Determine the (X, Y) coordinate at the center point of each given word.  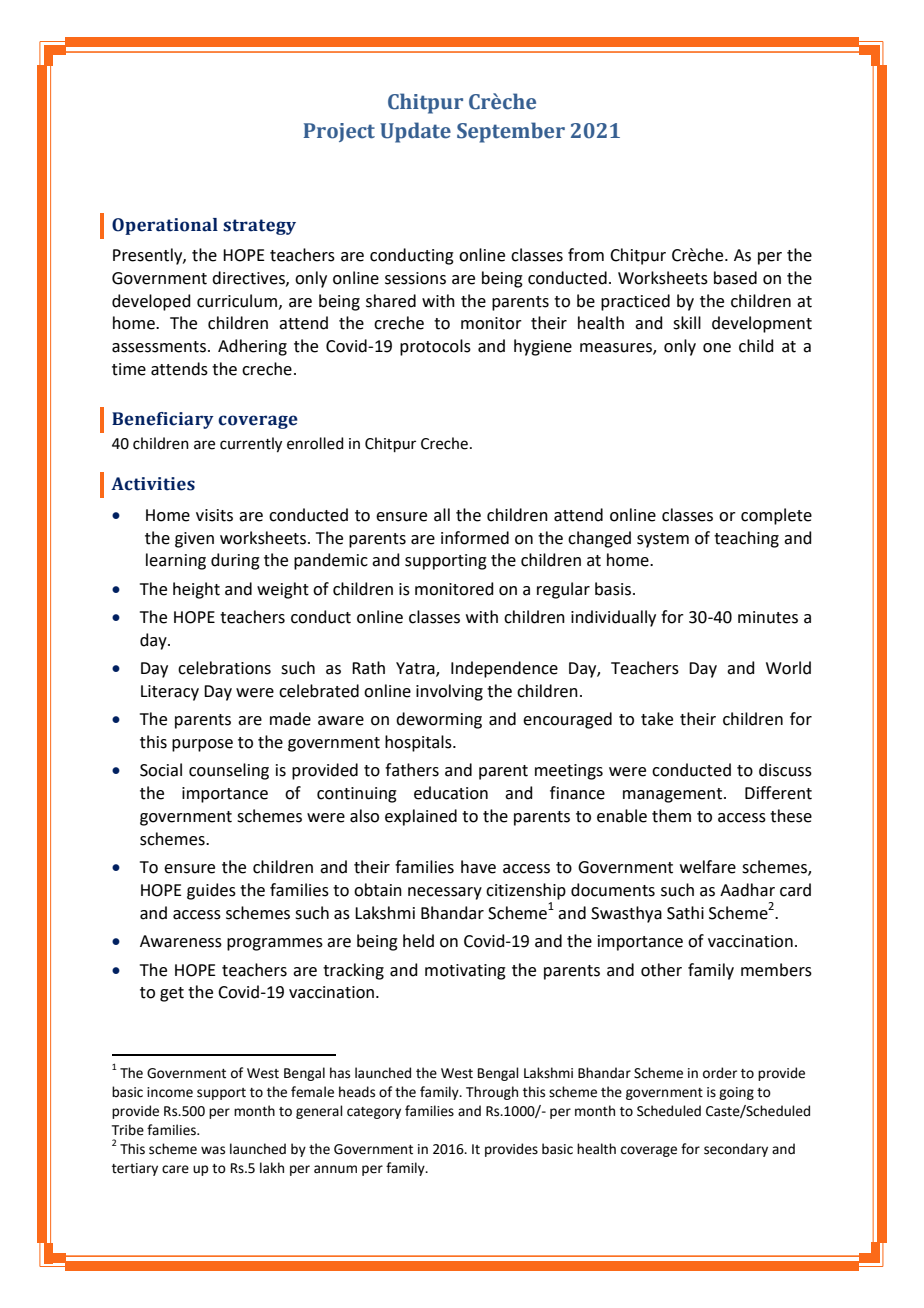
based (735, 278)
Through (492, 1093)
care (175, 1169)
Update (415, 132)
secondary (736, 1150)
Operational (165, 226)
